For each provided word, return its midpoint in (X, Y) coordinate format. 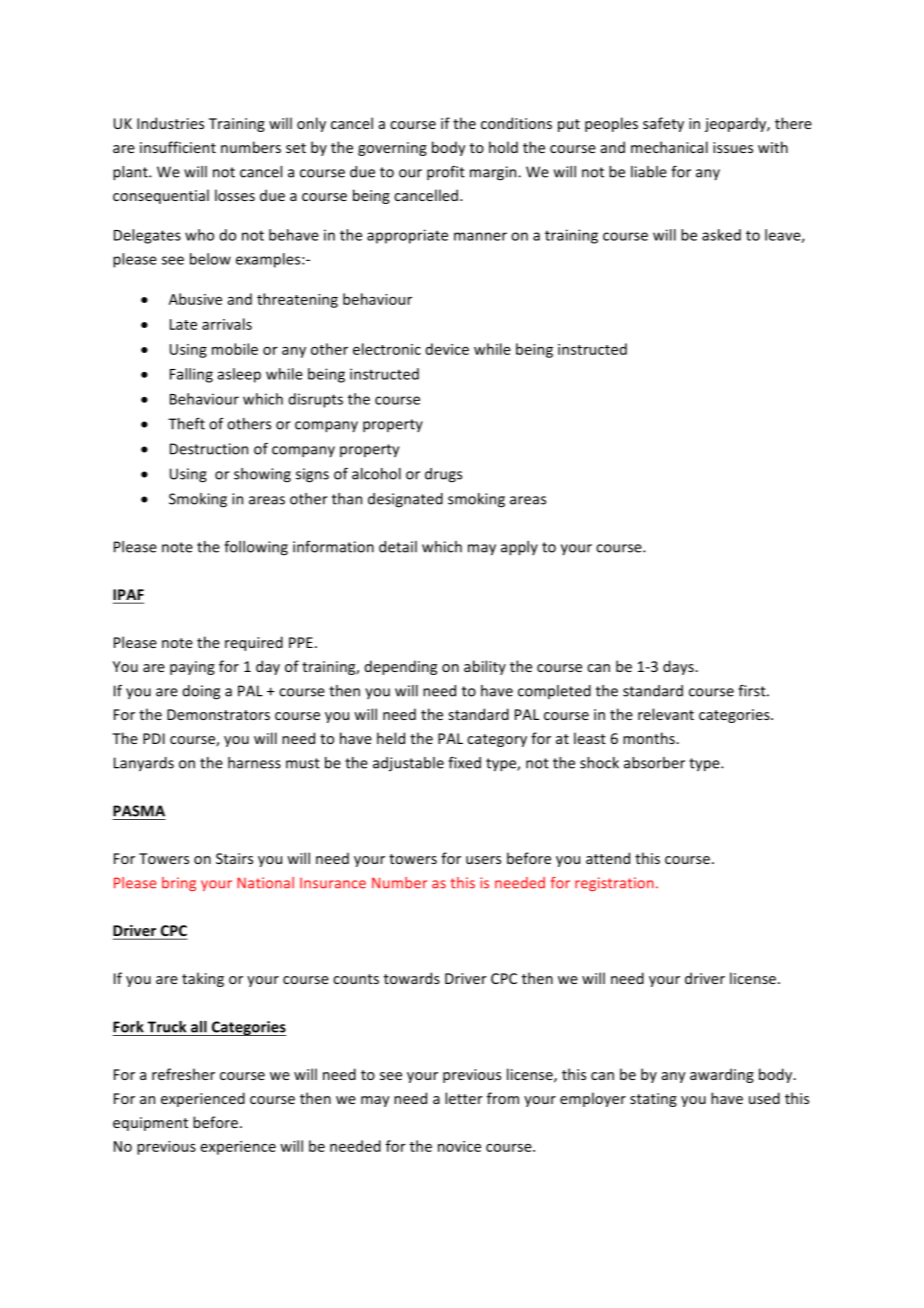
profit (446, 173)
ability (485, 667)
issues (733, 147)
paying (192, 668)
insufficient (178, 147)
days (679, 667)
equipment (150, 1124)
